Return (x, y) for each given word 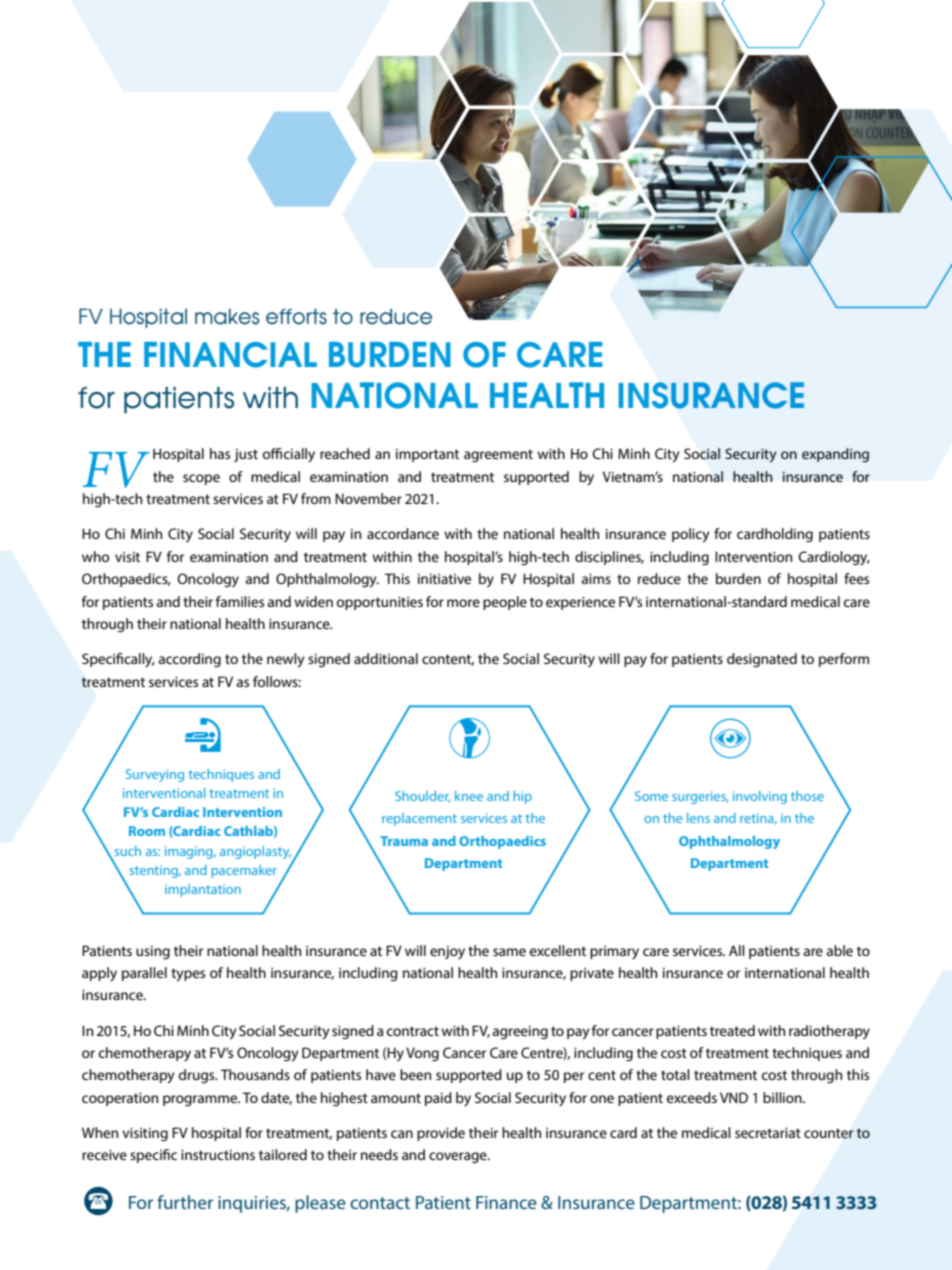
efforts (296, 316)
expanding (835, 455)
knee (469, 796)
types (188, 974)
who (96, 556)
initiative (444, 579)
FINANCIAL (230, 355)
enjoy (447, 952)
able (840, 950)
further (185, 1202)
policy (690, 535)
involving (760, 797)
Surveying (155, 775)
